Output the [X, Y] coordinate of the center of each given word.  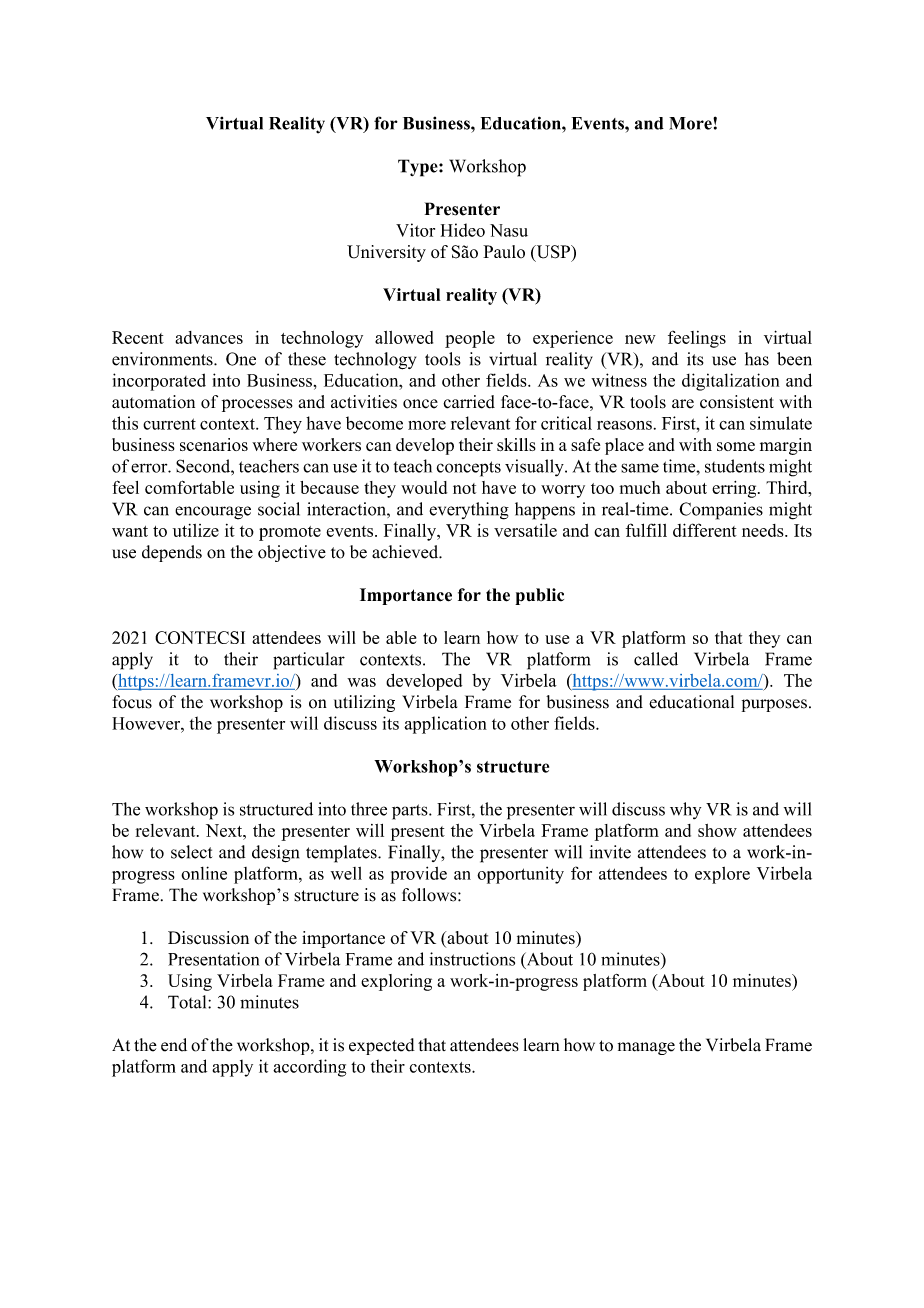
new [640, 339]
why [685, 810]
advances [209, 337]
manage [646, 1048]
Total [188, 1002]
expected [382, 1046]
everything [469, 511]
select [191, 852]
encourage [213, 513]
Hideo [463, 230]
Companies [721, 511]
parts [411, 812]
